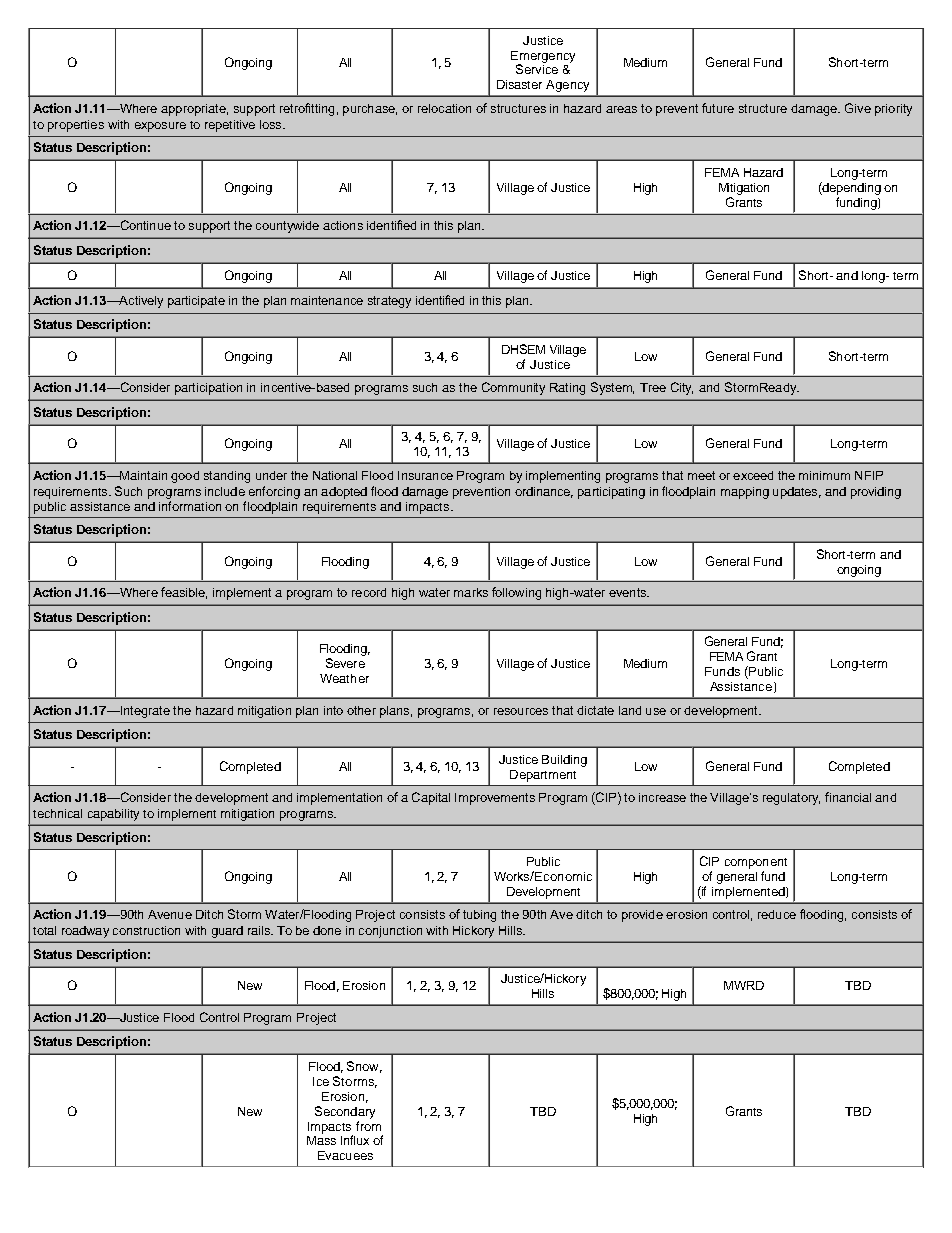  What do you see at coordinates (321, 1140) in the document?
I see `Mass` at bounding box center [321, 1140].
